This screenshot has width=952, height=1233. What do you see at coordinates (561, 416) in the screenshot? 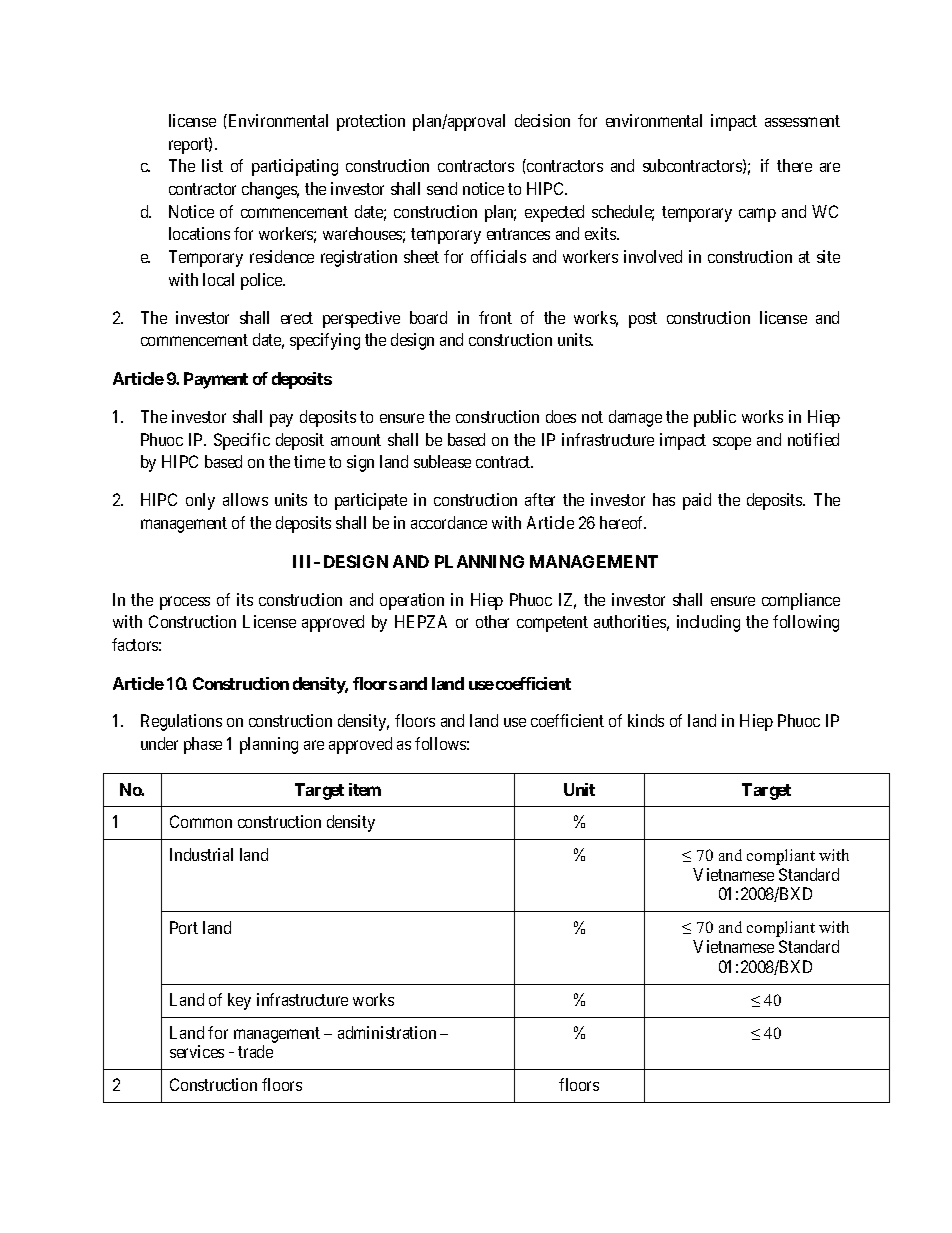
I see `does` at bounding box center [561, 416].
